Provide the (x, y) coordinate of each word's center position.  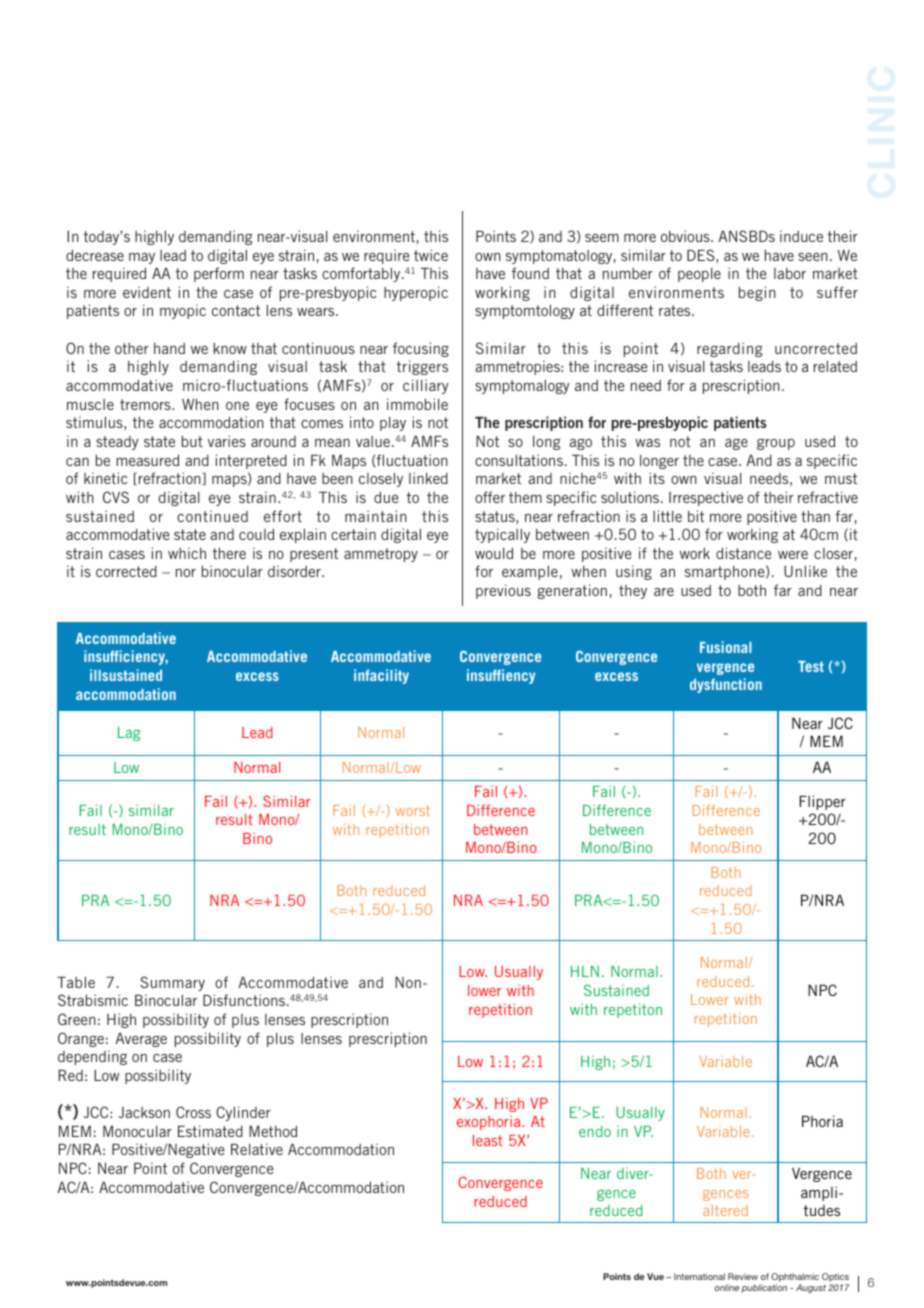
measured (147, 460)
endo (595, 1131)
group (776, 444)
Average (141, 1040)
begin (757, 293)
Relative (257, 1149)
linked (428, 478)
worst (413, 810)
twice (431, 255)
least (488, 1140)
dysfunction (726, 685)
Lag (129, 734)
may (142, 258)
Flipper (822, 802)
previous (503, 591)
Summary (172, 983)
